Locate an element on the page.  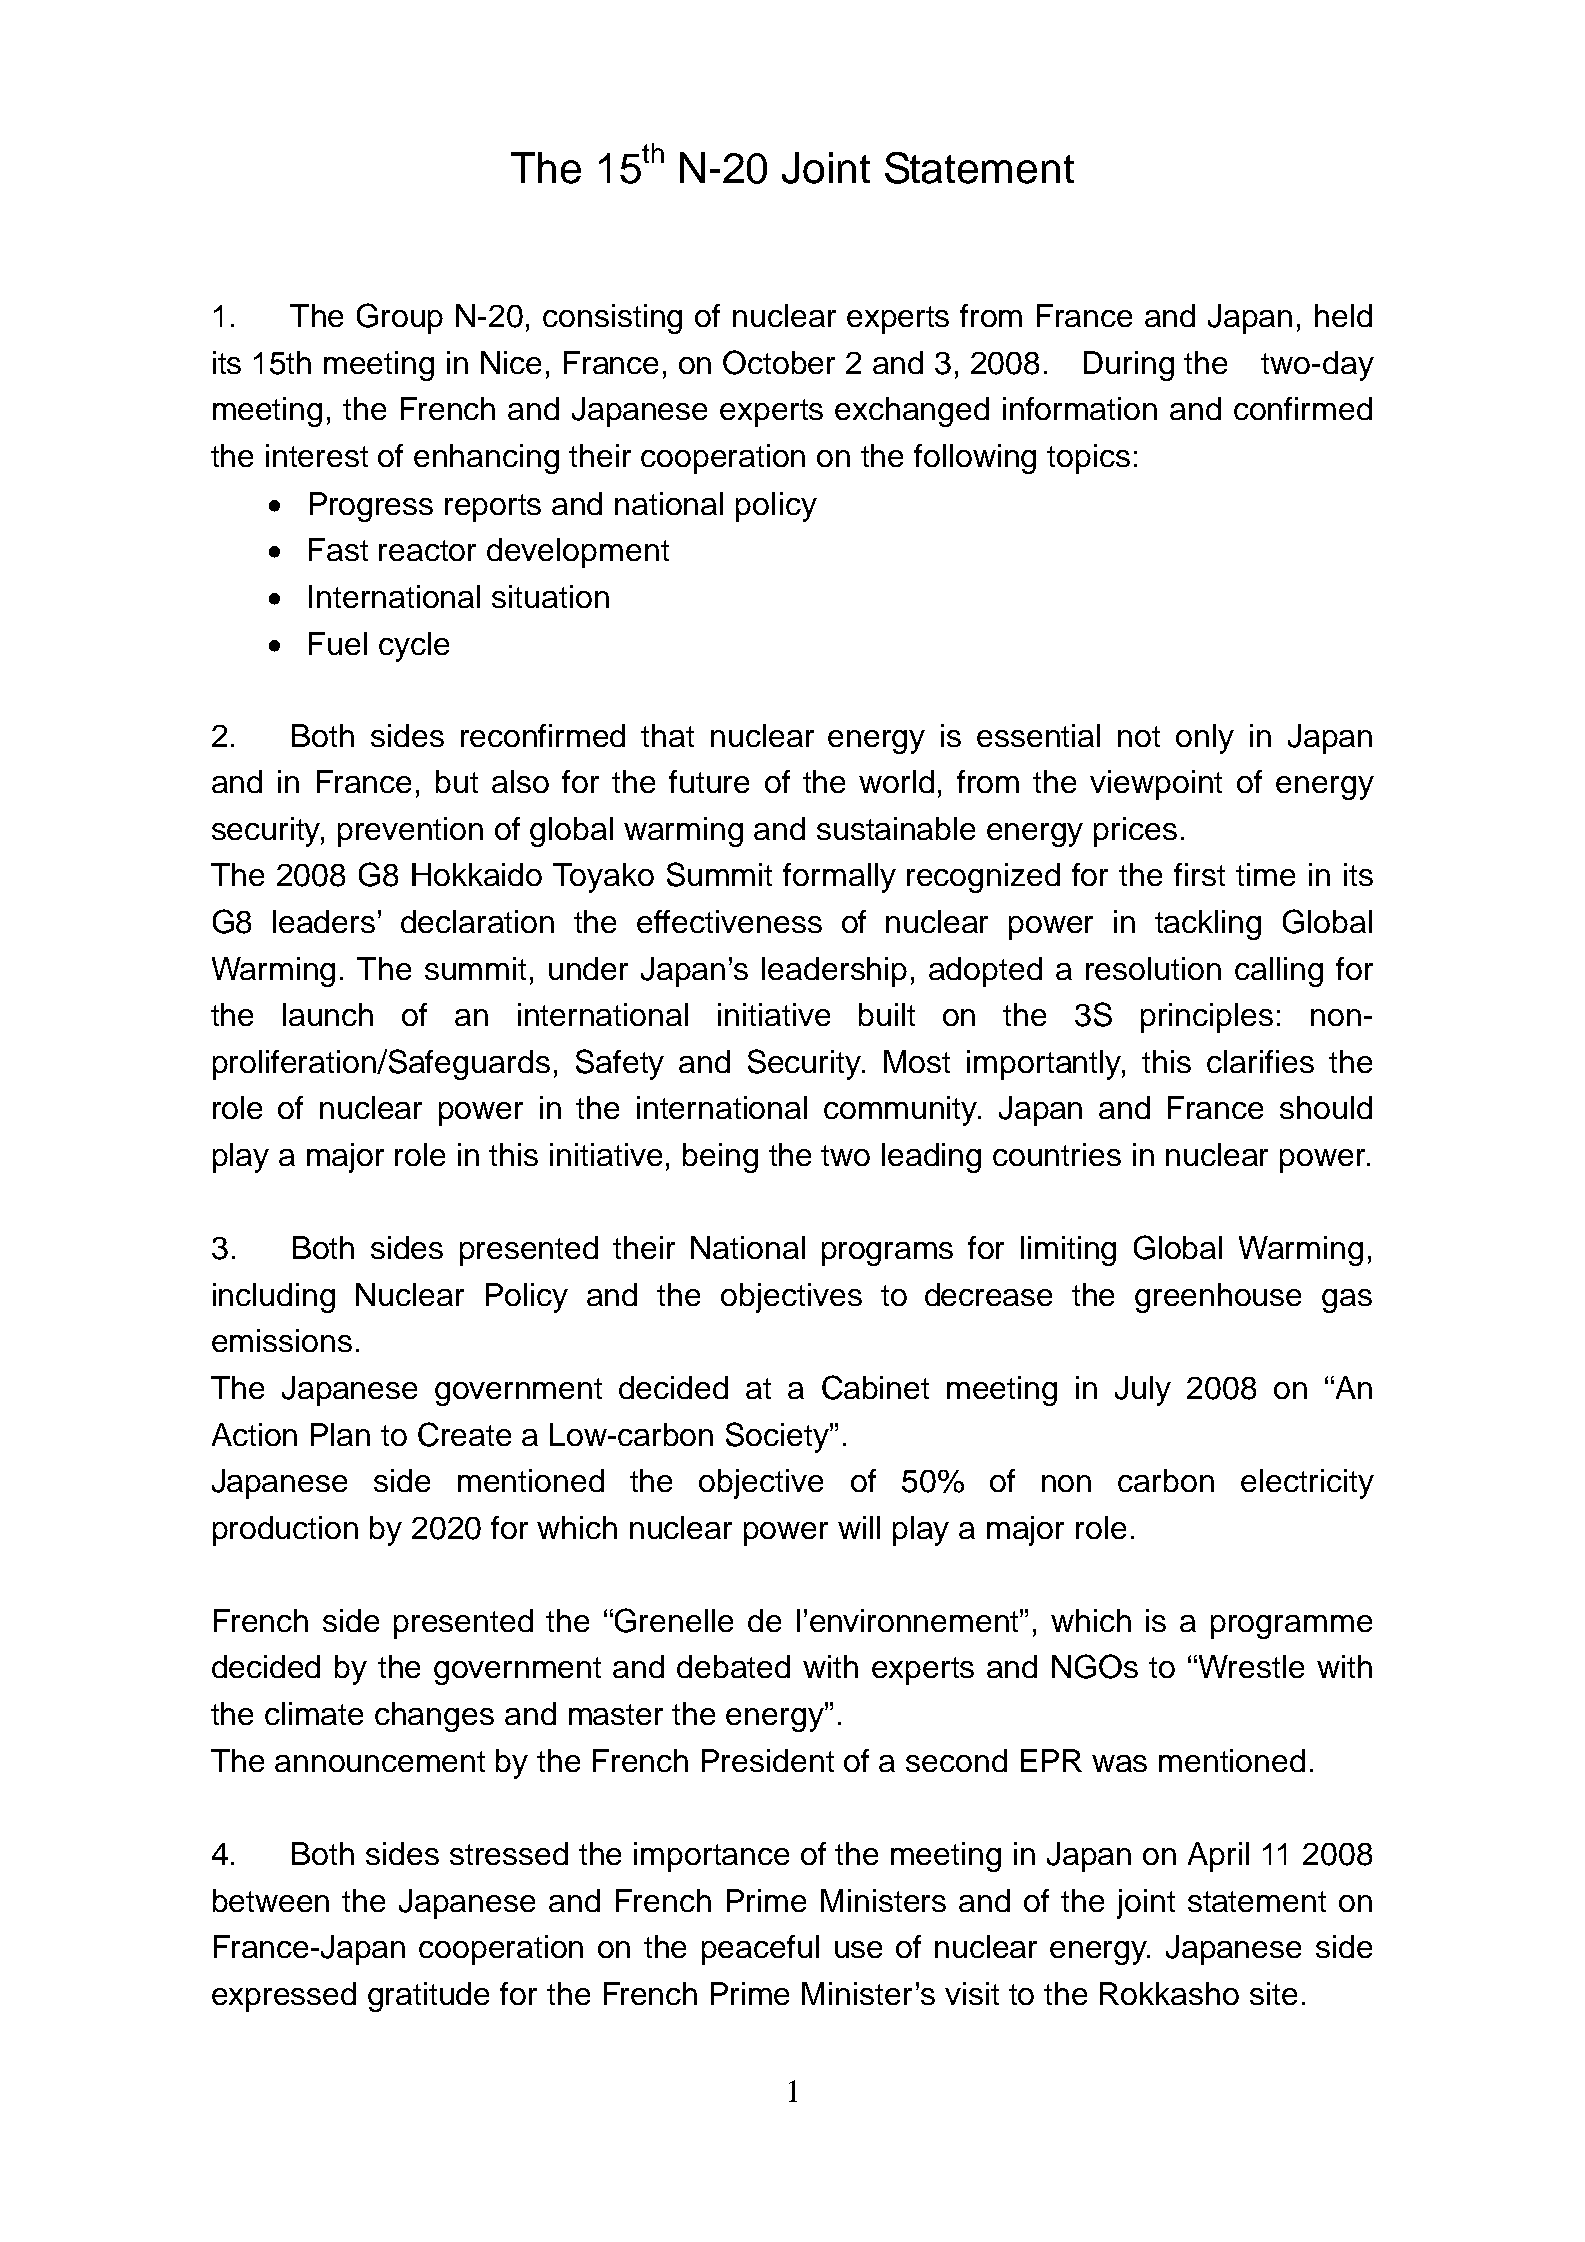
Wrestle is located at coordinates (1251, 1666).
